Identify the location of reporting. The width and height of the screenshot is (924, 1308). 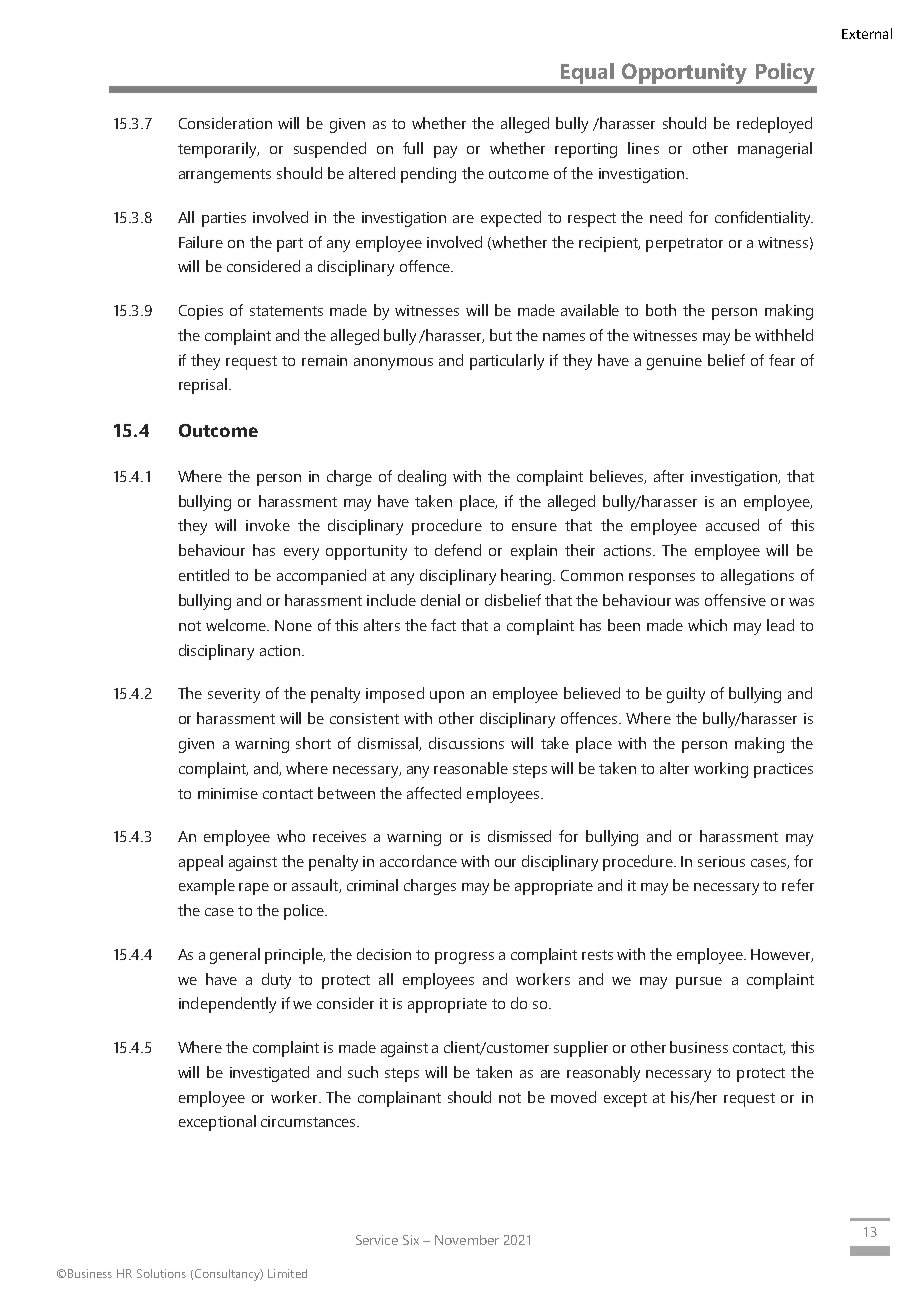
(586, 150).
